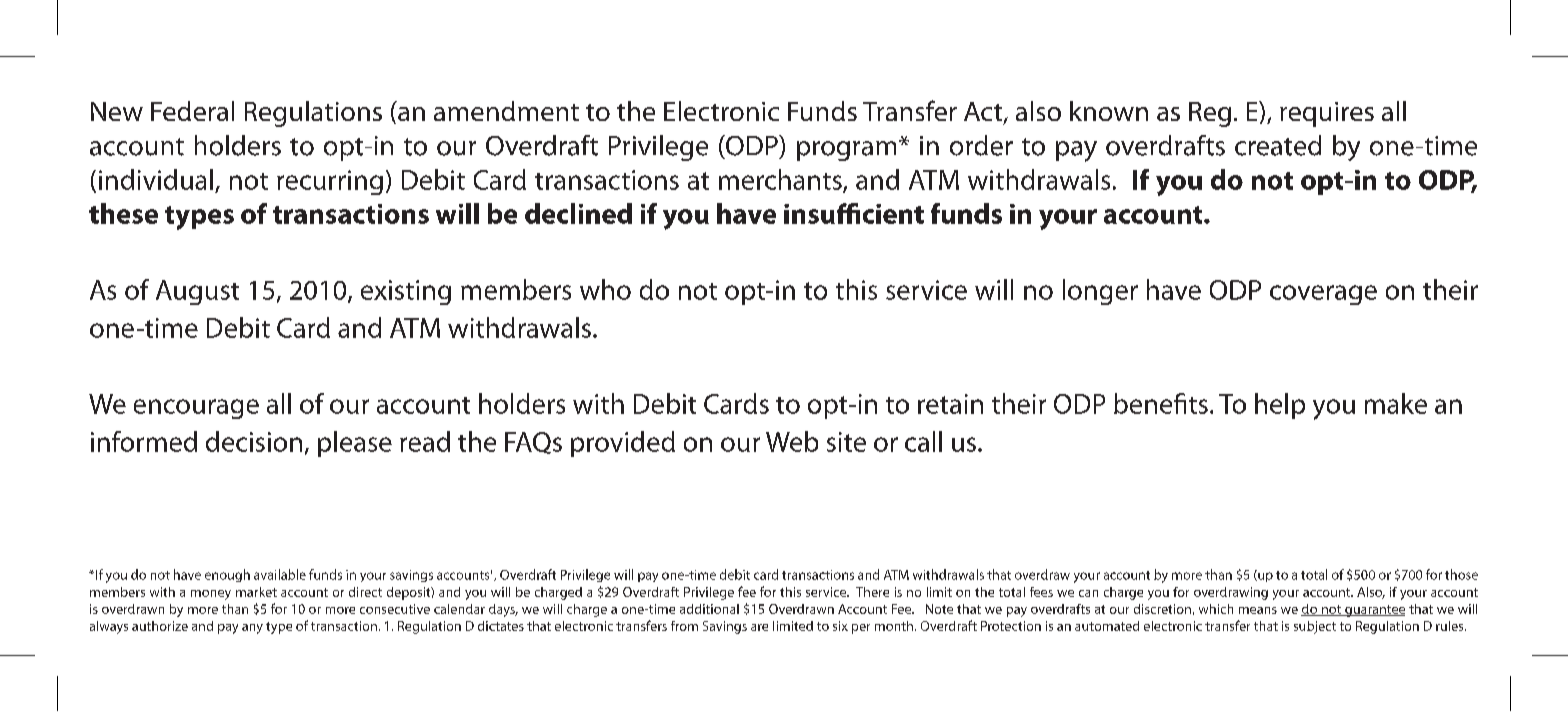 Image resolution: width=1568 pixels, height=712 pixels. I want to click on who, so click(605, 289).
